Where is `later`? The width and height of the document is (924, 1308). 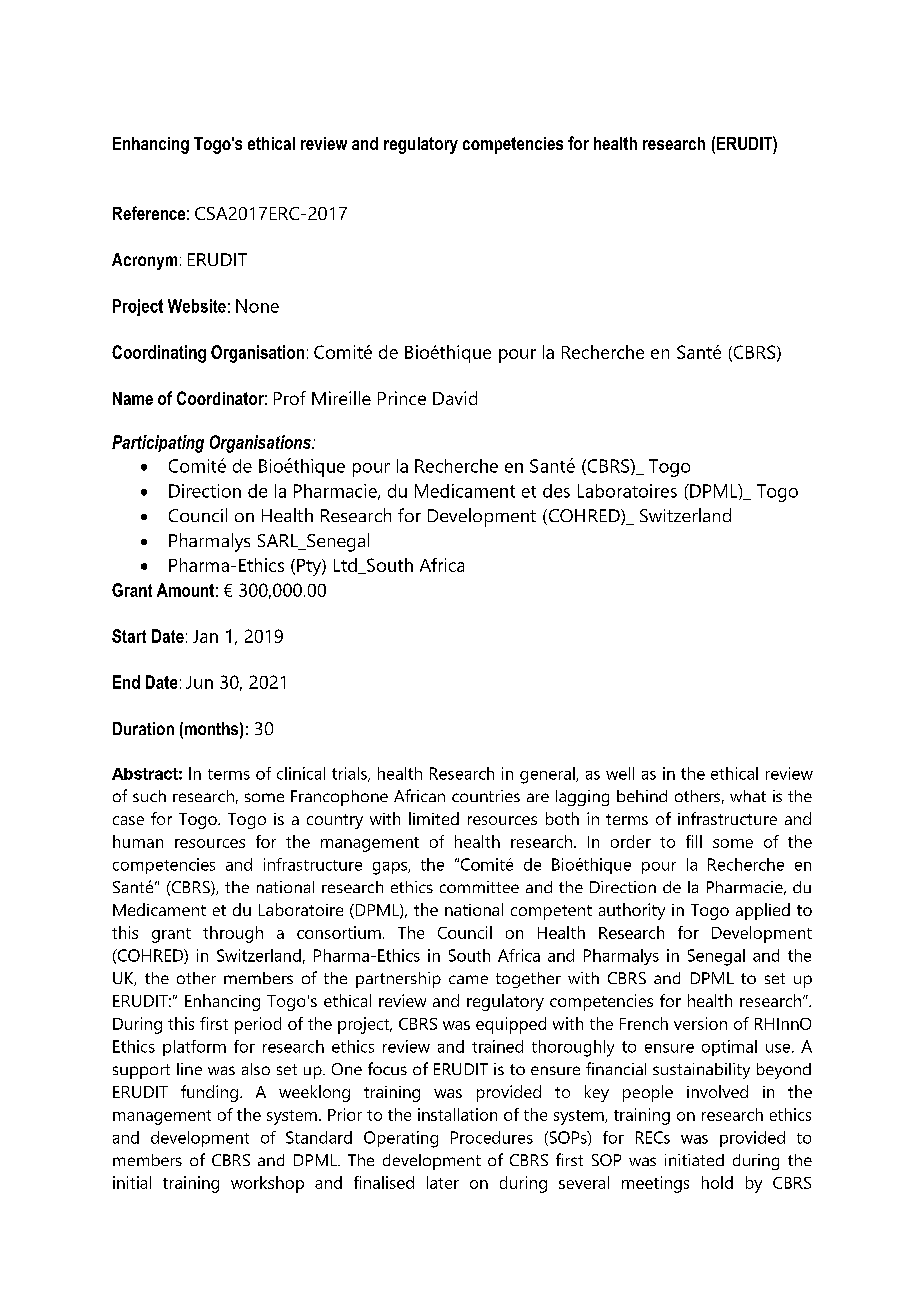
later is located at coordinates (443, 1182).
